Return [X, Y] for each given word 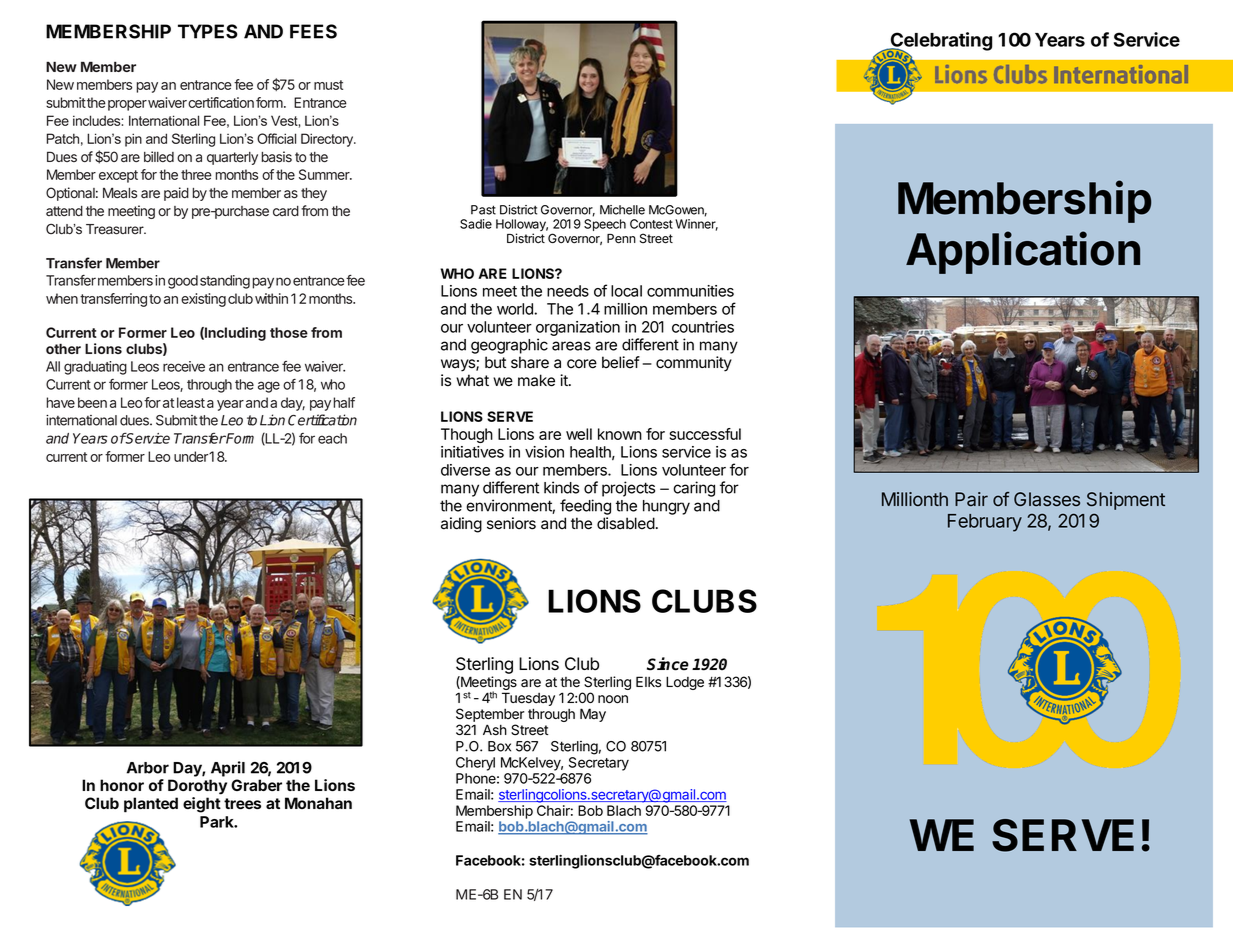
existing [203, 300]
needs [568, 291]
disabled [626, 523]
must [328, 85]
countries [703, 327]
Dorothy [197, 787]
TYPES [208, 31]
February [985, 523]
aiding [461, 525]
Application [1023, 252]
